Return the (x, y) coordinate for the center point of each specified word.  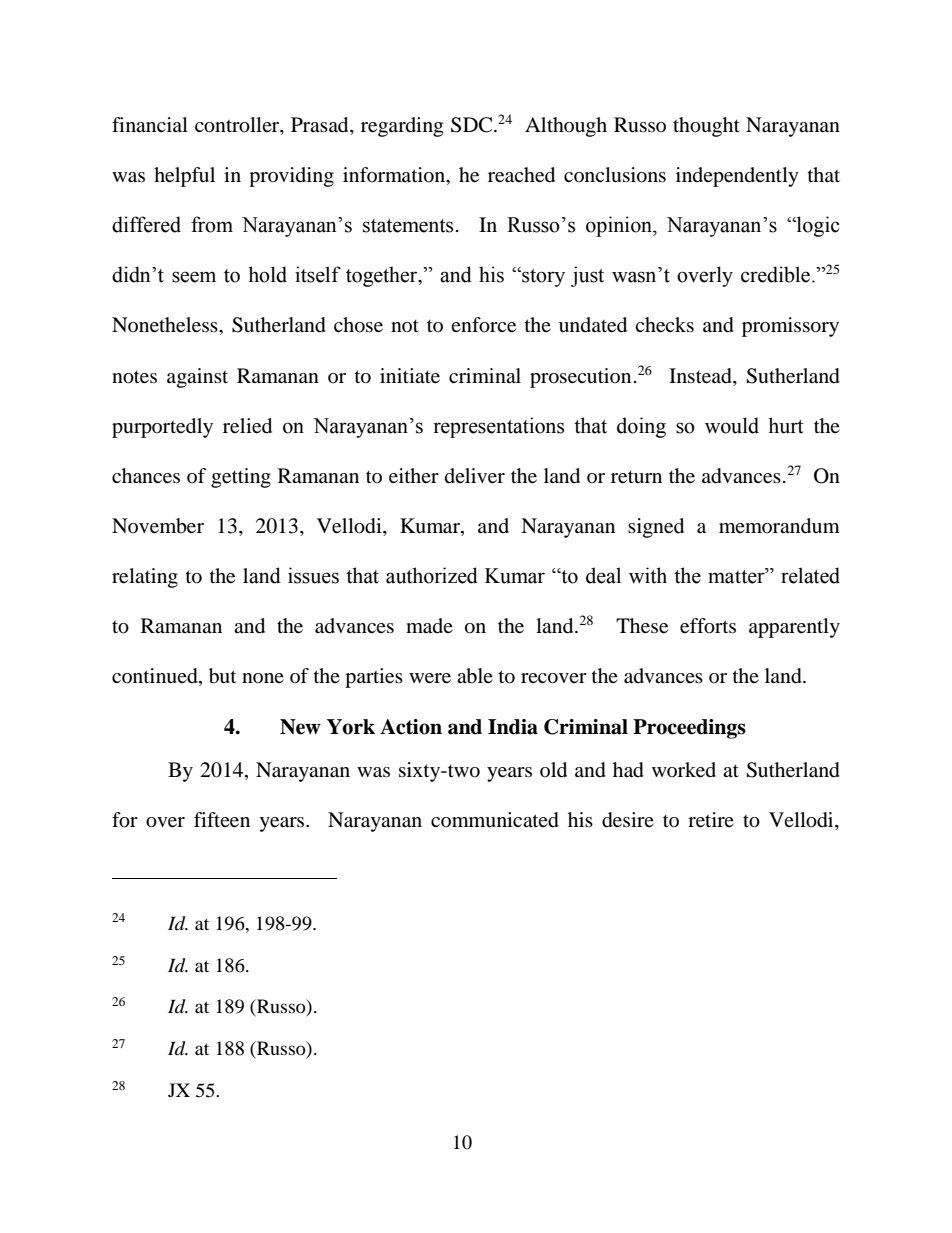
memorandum (779, 526)
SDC (473, 125)
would (732, 425)
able (475, 676)
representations (498, 427)
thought (706, 127)
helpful (184, 177)
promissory (790, 327)
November (158, 526)
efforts (708, 626)
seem (194, 277)
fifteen (222, 820)
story (542, 277)
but (222, 676)
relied (247, 426)
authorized (432, 575)
